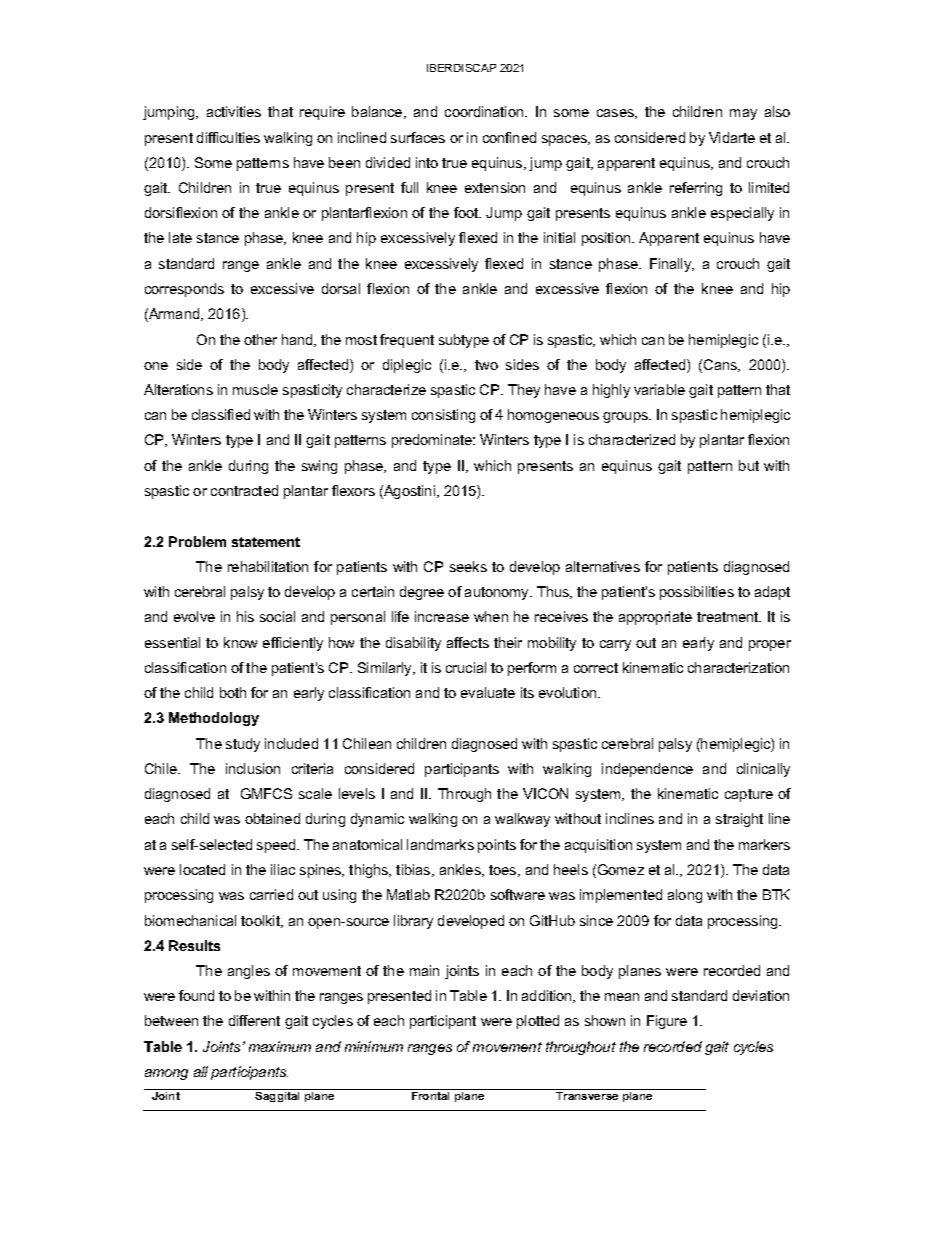 Image resolution: width=952 pixels, height=1233 pixels. Describe the element at coordinates (202, 869) in the image. I see `located` at that location.
